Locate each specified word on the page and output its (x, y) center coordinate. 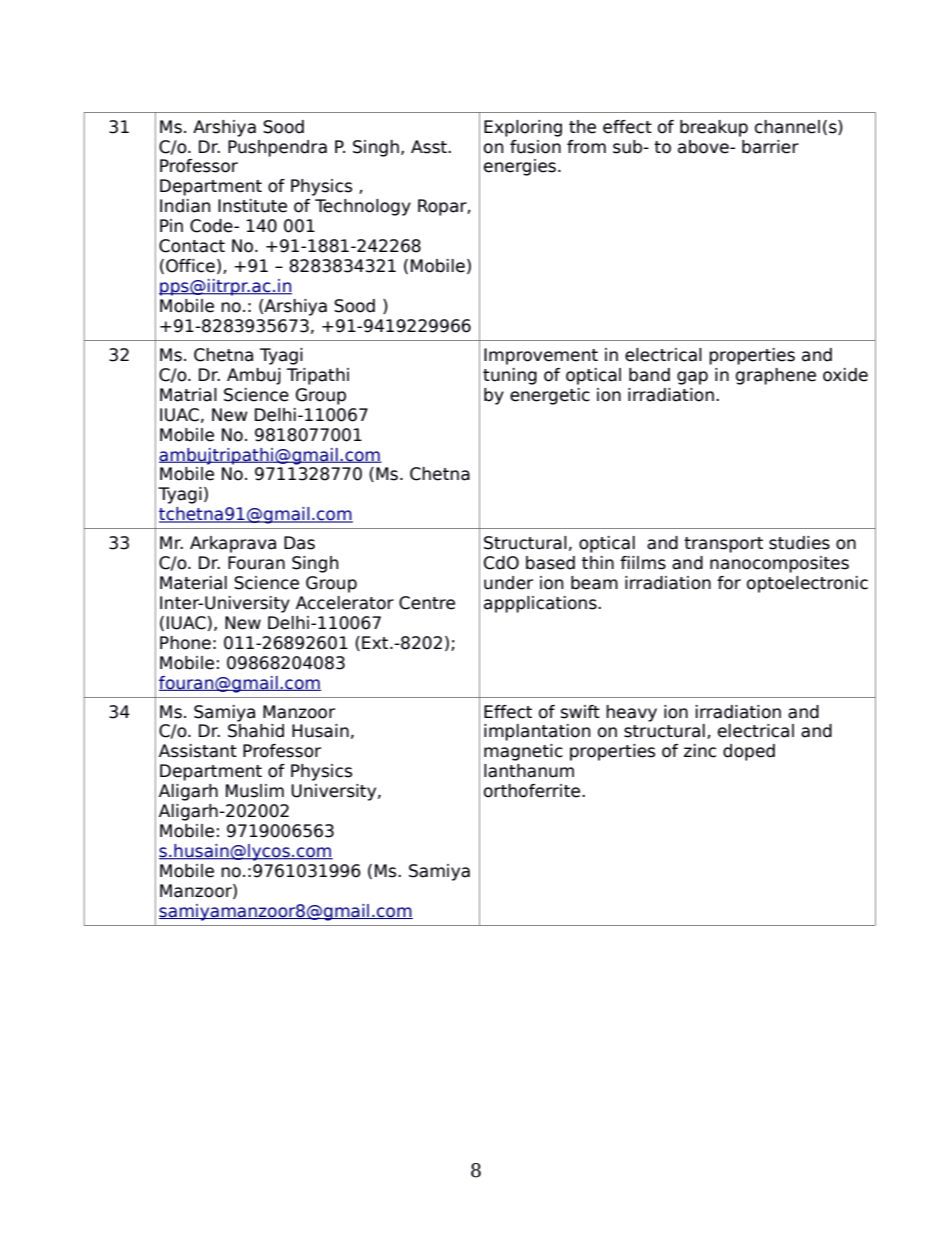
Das (299, 543)
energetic (550, 396)
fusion (535, 147)
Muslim (255, 791)
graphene (776, 376)
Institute (252, 206)
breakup (714, 128)
